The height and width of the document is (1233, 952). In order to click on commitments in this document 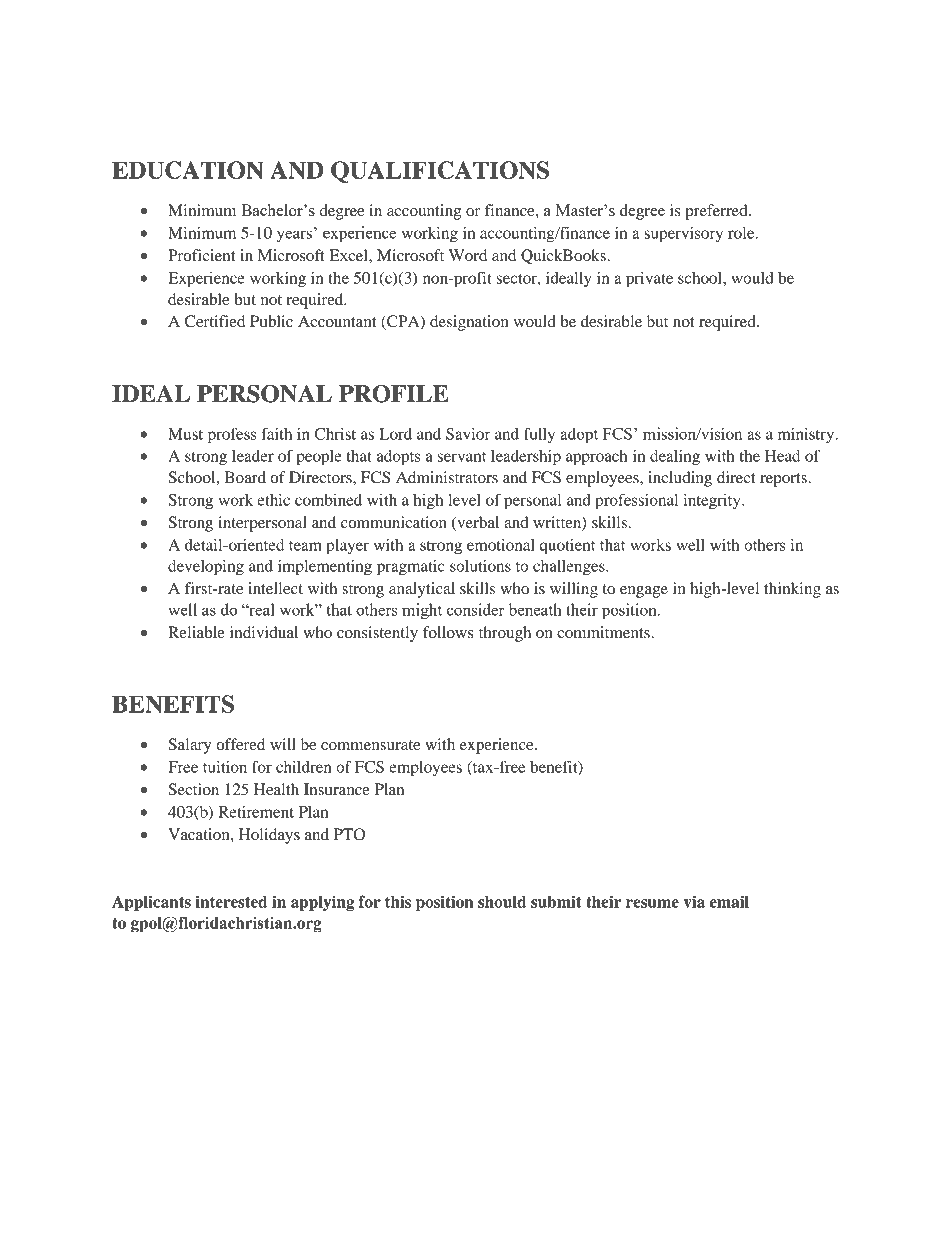, I will do `click(604, 632)`.
